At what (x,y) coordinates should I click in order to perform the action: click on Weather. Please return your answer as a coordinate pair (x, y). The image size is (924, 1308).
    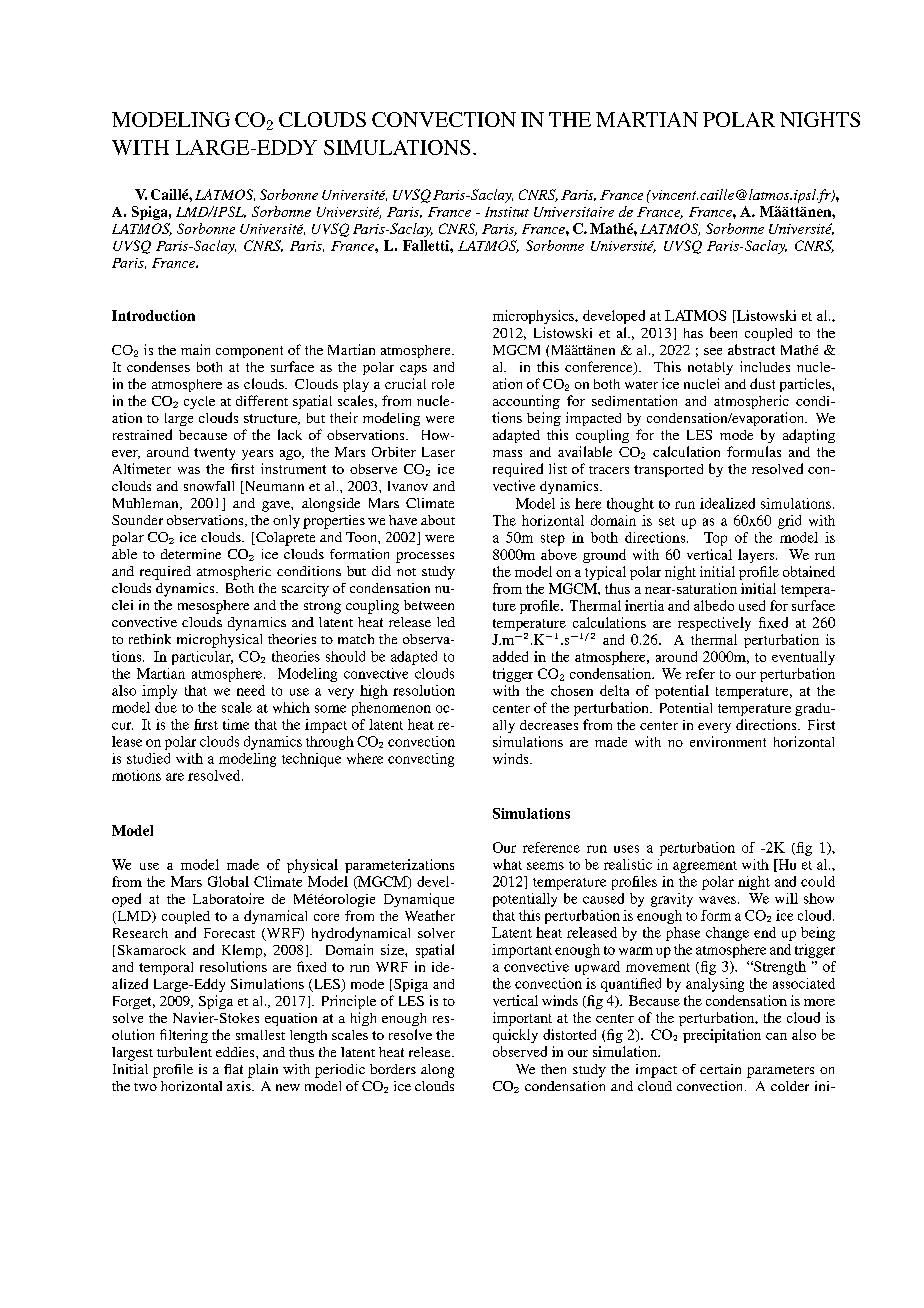
    Looking at the image, I should click on (430, 915).
